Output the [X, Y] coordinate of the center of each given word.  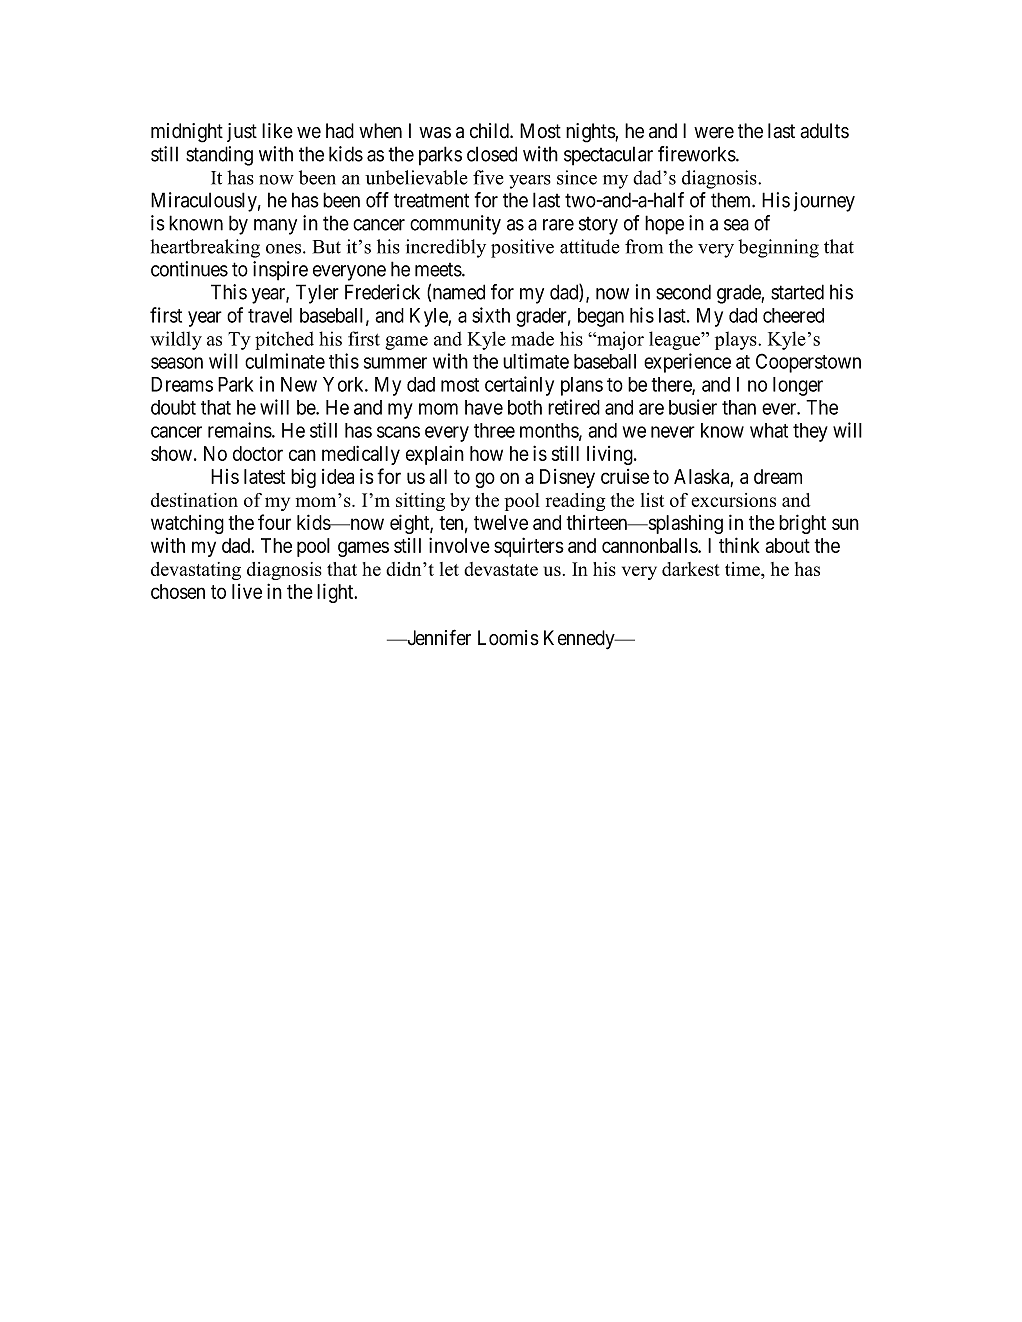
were [714, 133]
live [247, 591]
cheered [793, 315]
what [769, 430]
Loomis [508, 638]
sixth [491, 315]
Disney [567, 478]
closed [492, 154]
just [242, 132]
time [743, 570]
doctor [258, 453]
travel [270, 315]
